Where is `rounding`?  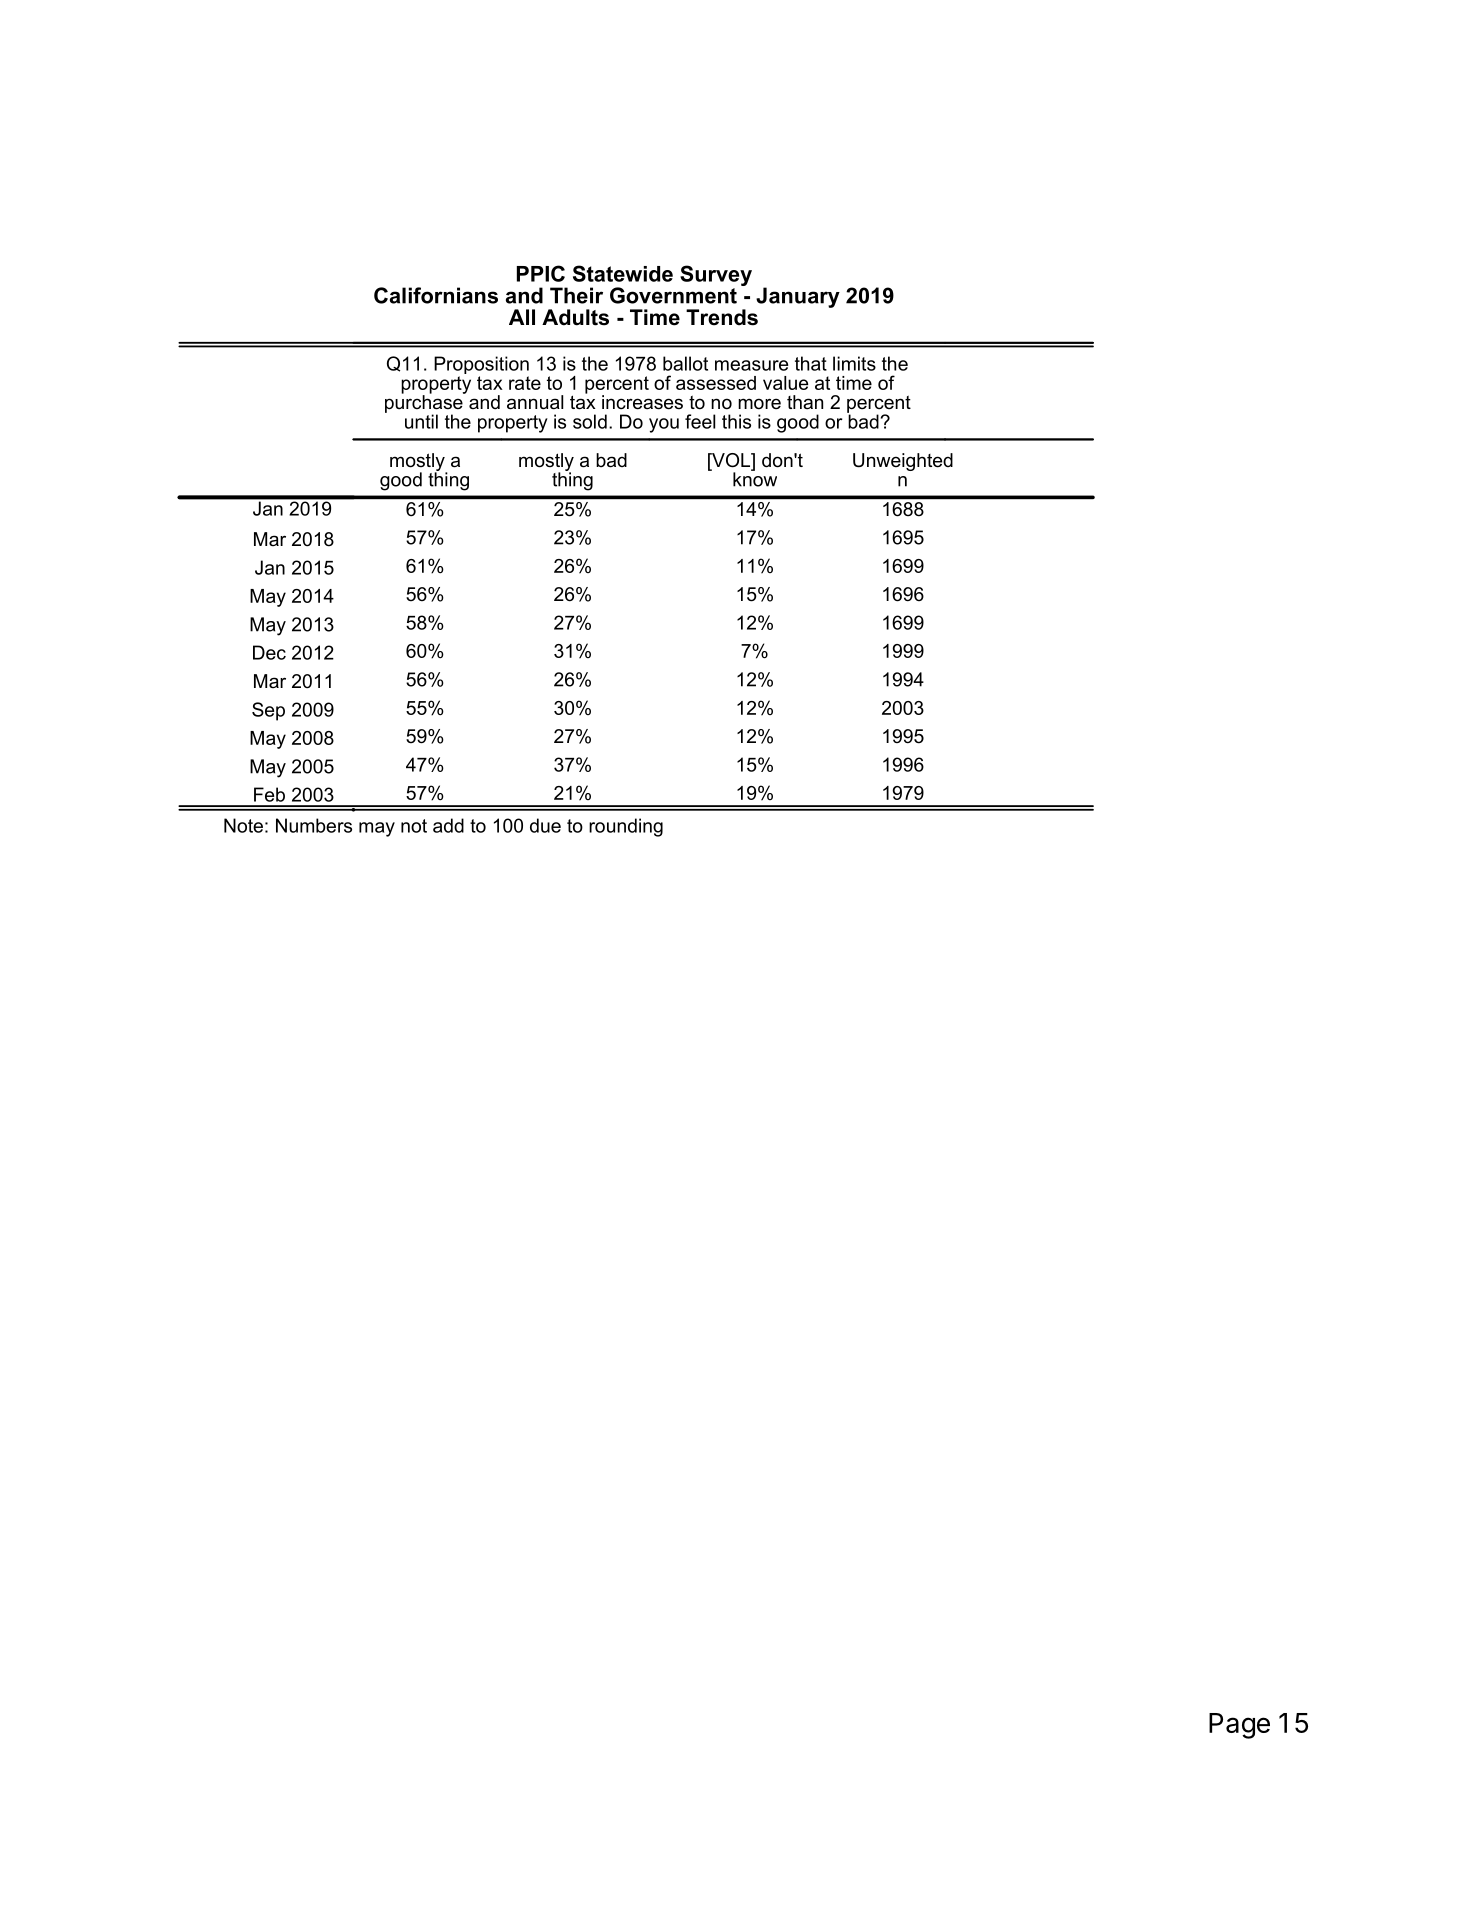
rounding is located at coordinates (626, 827).
